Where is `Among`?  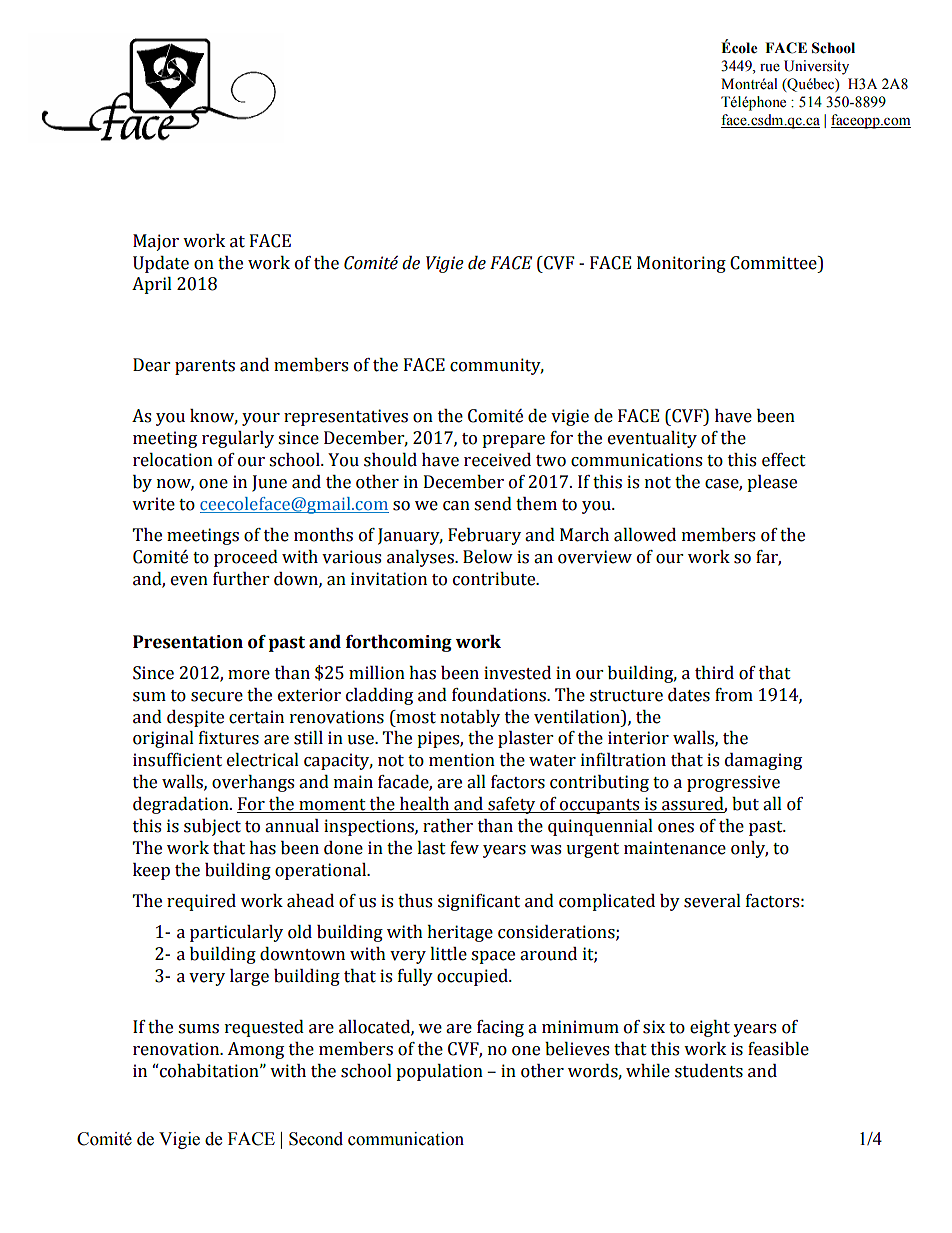 Among is located at coordinates (255, 1050).
